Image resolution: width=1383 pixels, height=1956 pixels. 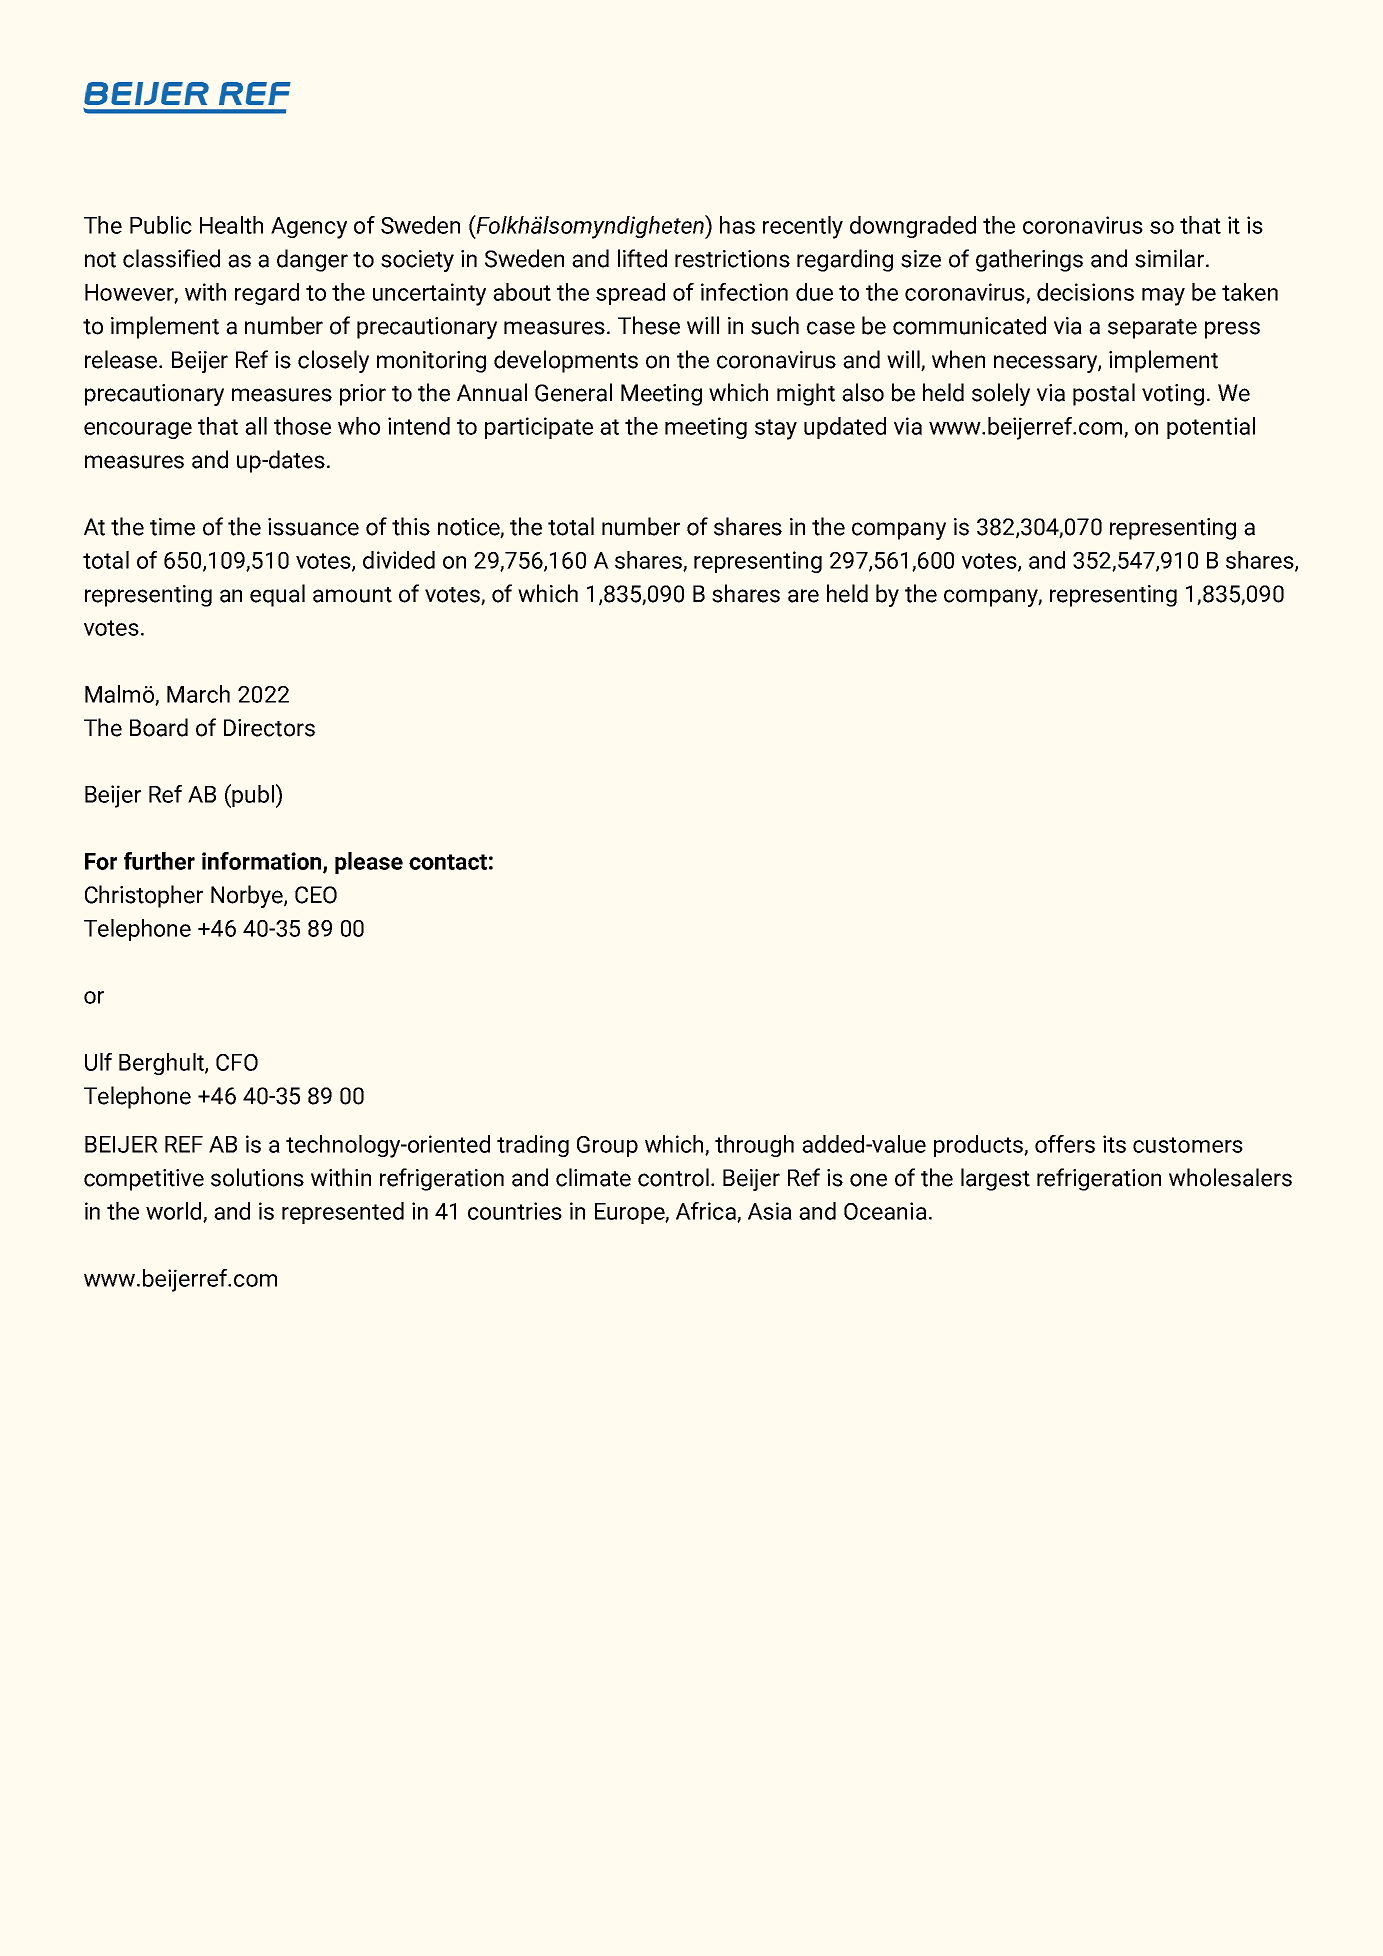 I want to click on potential, so click(x=1211, y=428).
